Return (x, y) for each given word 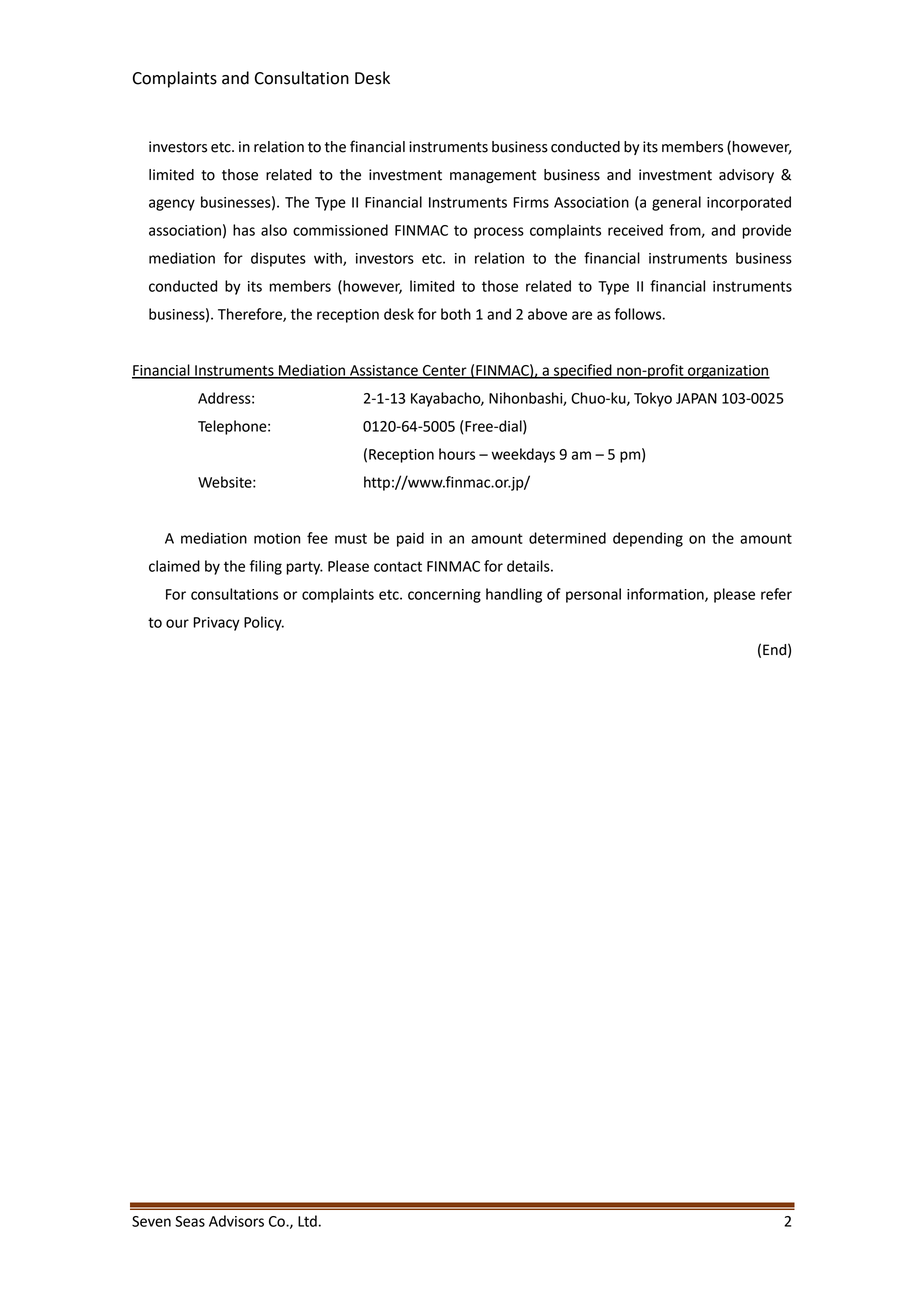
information (666, 595)
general (676, 203)
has (244, 230)
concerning (444, 596)
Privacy (216, 624)
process (499, 233)
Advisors (236, 1221)
